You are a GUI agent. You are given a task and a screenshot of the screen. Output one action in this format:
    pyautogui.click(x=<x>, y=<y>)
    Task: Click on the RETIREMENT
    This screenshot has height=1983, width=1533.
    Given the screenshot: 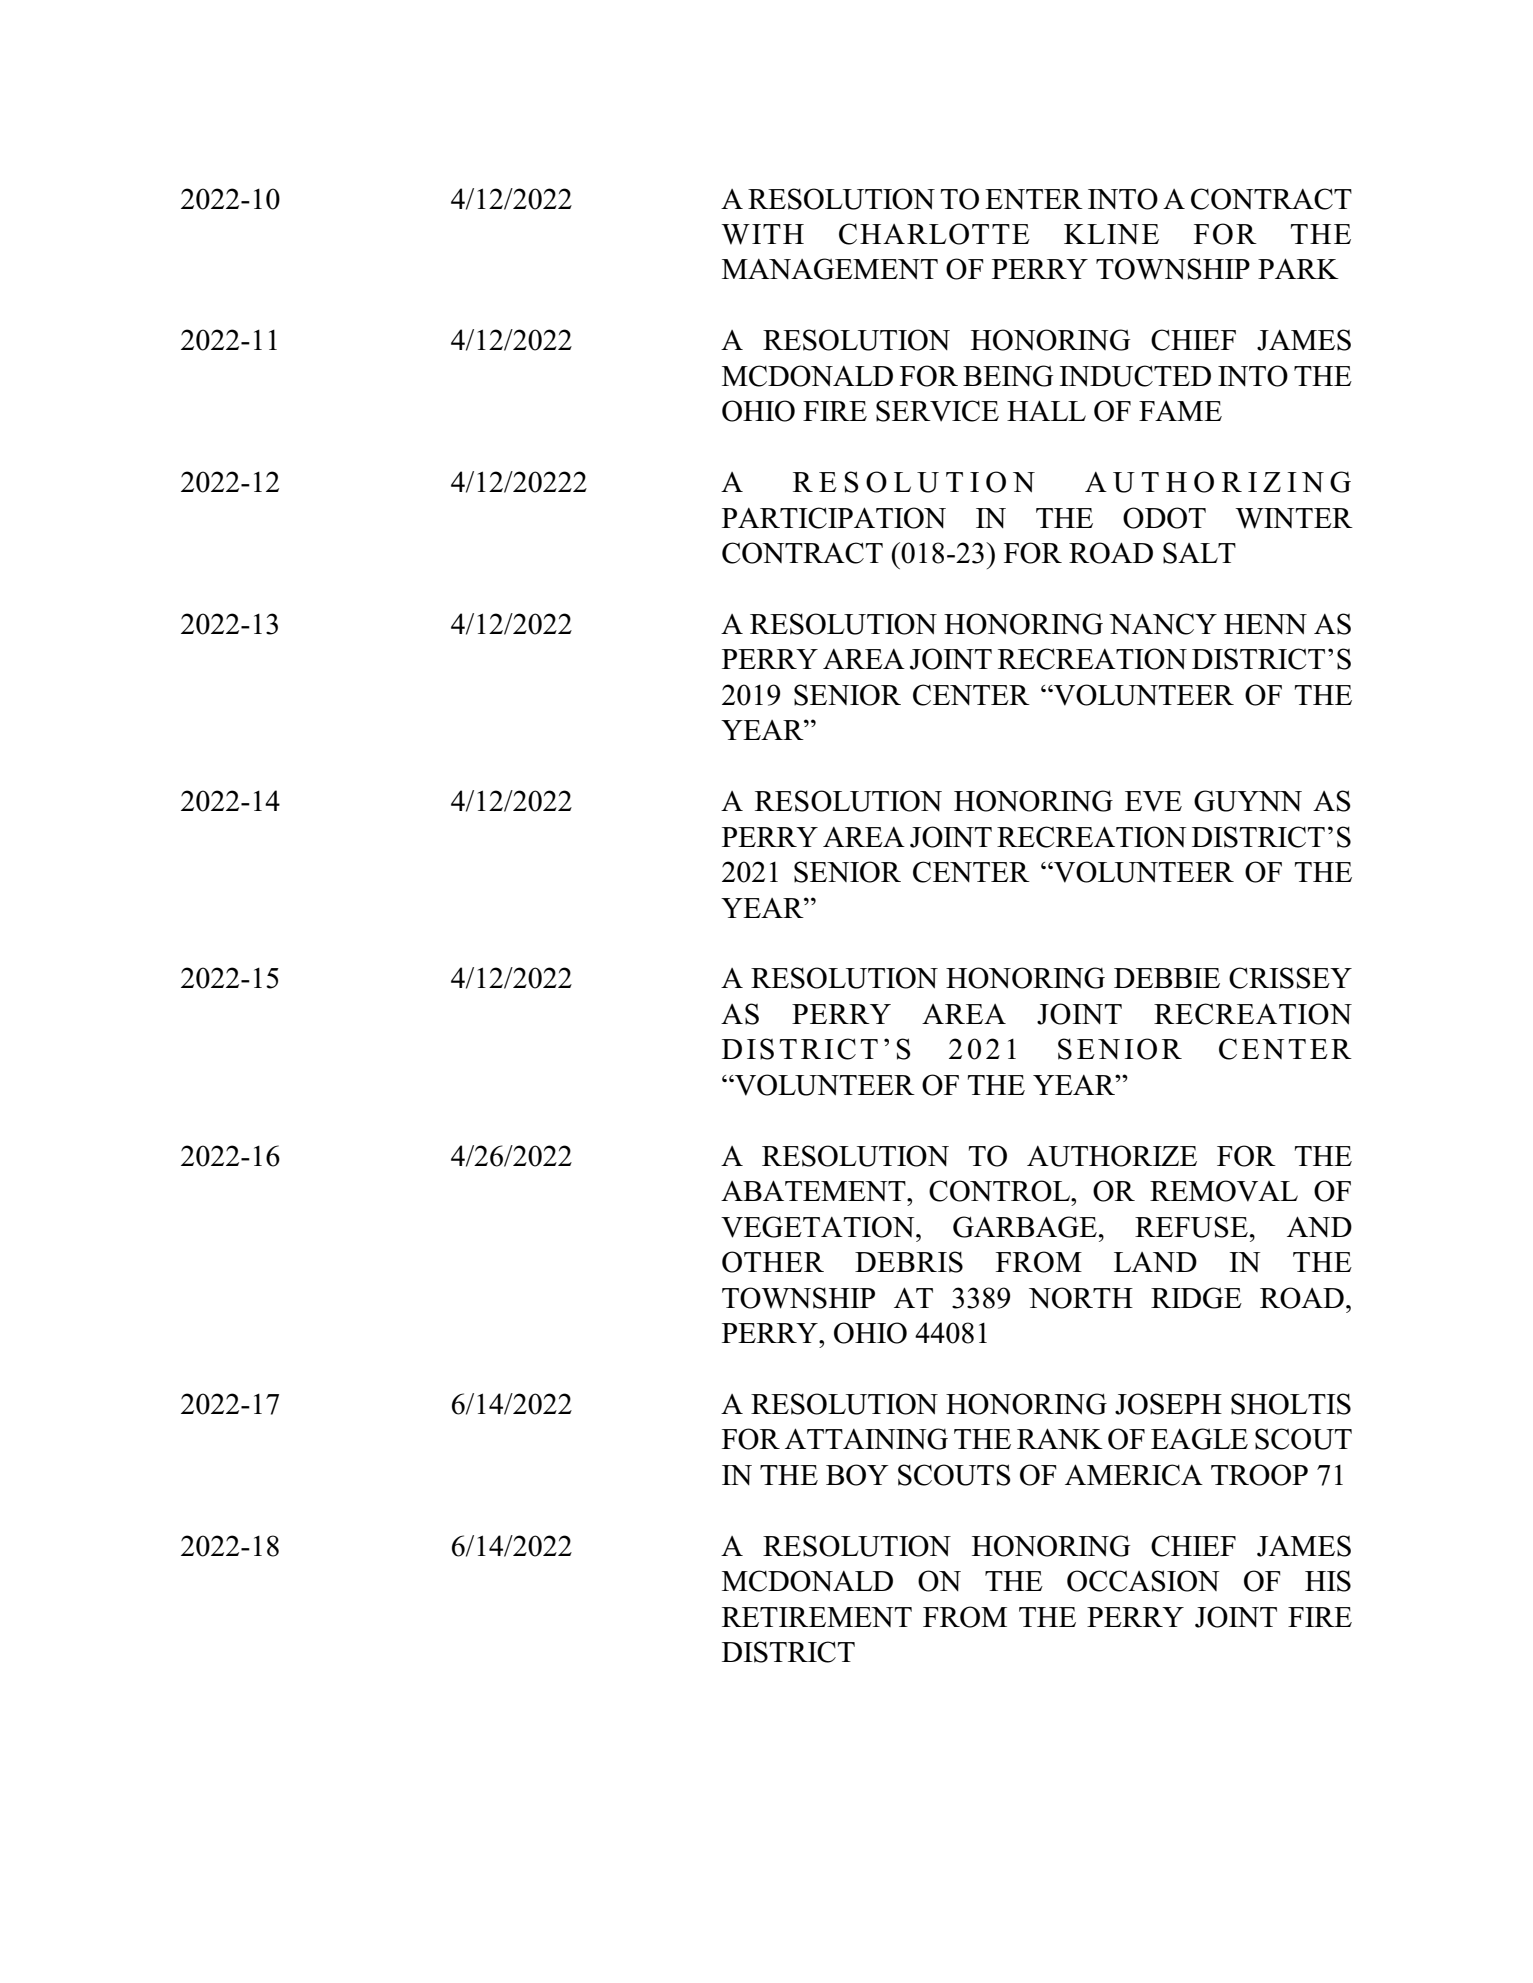 What is the action you would take?
    pyautogui.click(x=817, y=1617)
